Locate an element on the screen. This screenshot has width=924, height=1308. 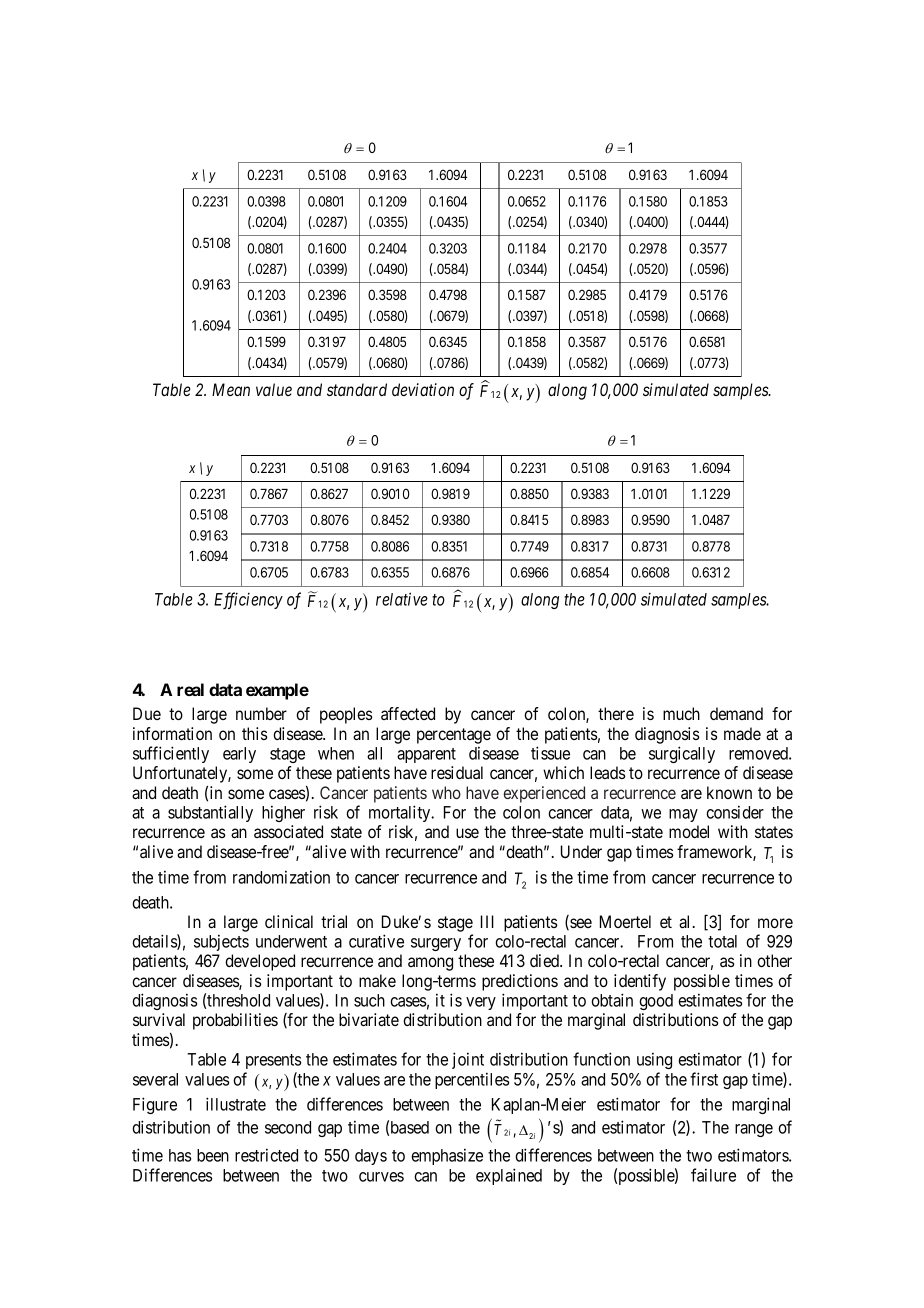
Mean is located at coordinates (231, 389).
